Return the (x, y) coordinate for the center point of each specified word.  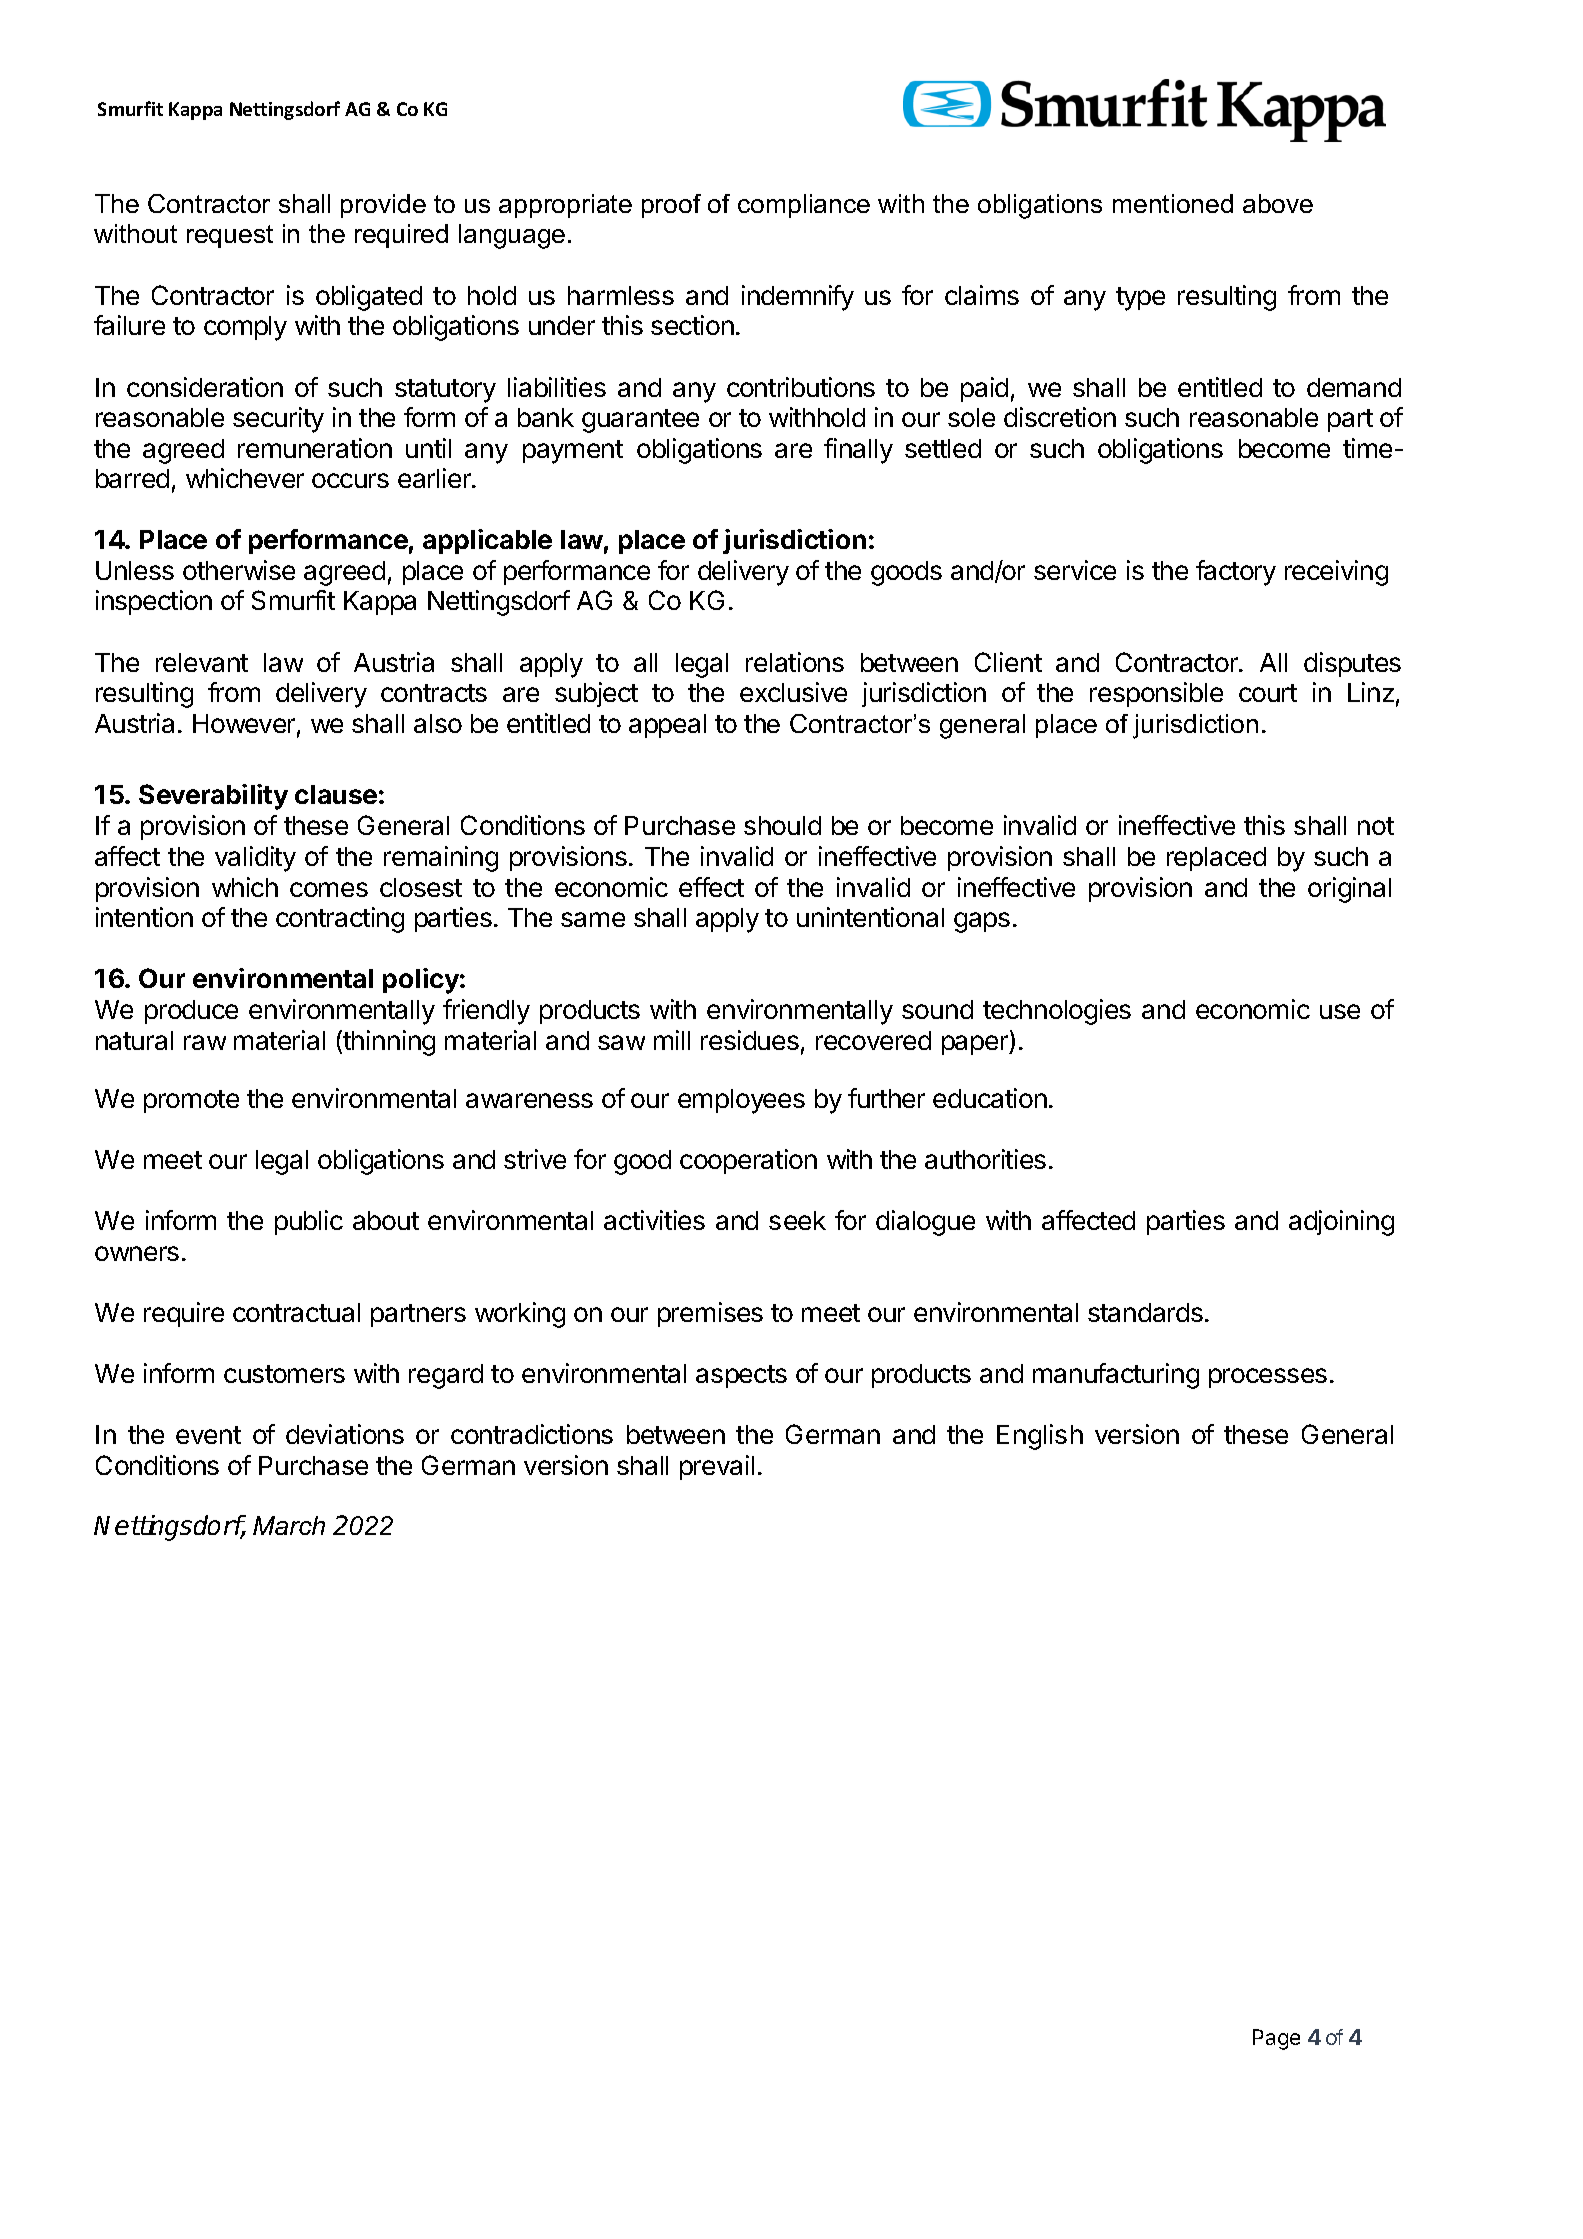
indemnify (798, 298)
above (1278, 203)
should (782, 825)
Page (1276, 2039)
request (230, 236)
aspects (741, 1376)
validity (255, 859)
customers (284, 1374)
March (289, 1525)
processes (1268, 1378)
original (1349, 890)
